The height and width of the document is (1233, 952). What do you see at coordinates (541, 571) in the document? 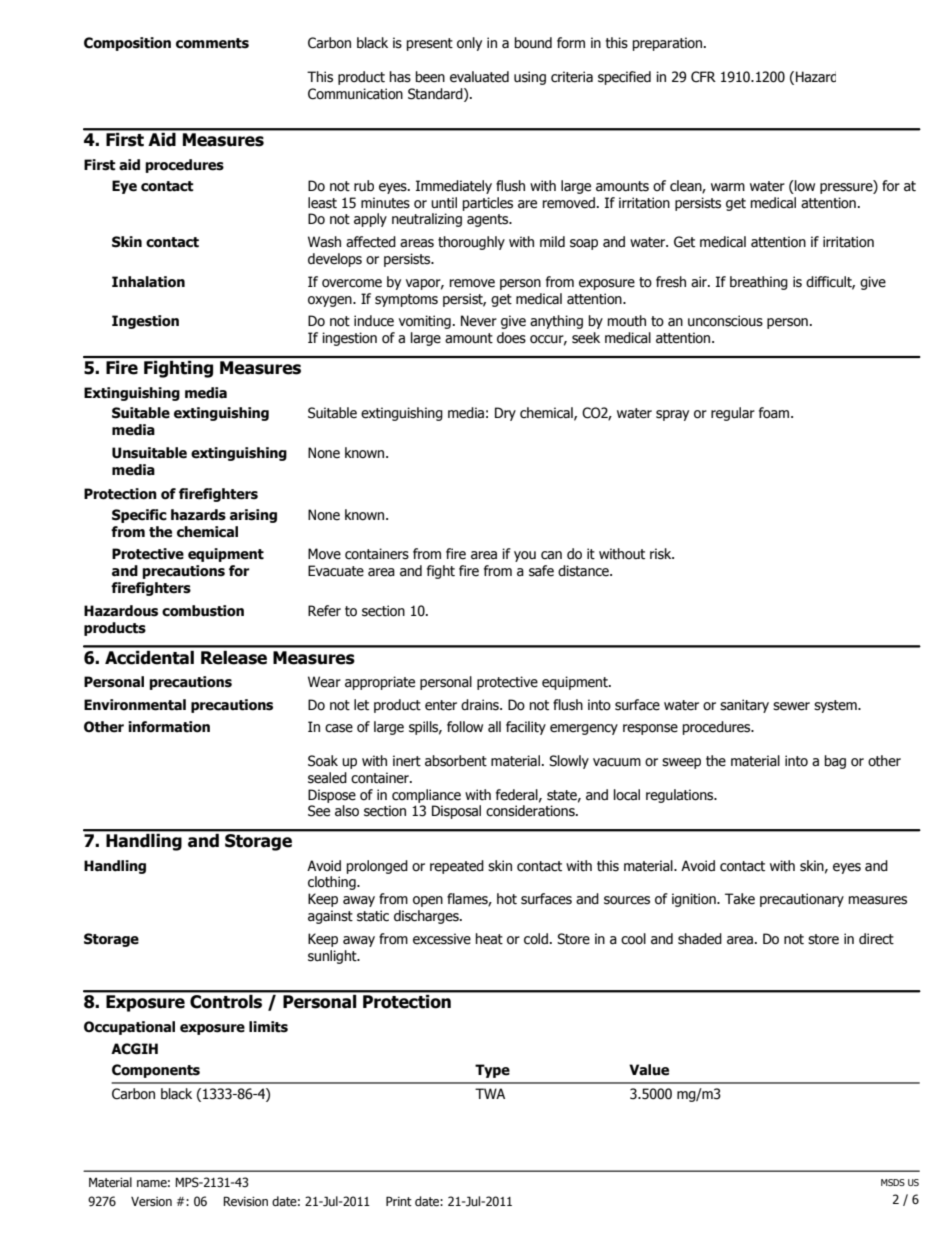
I see `safe` at bounding box center [541, 571].
